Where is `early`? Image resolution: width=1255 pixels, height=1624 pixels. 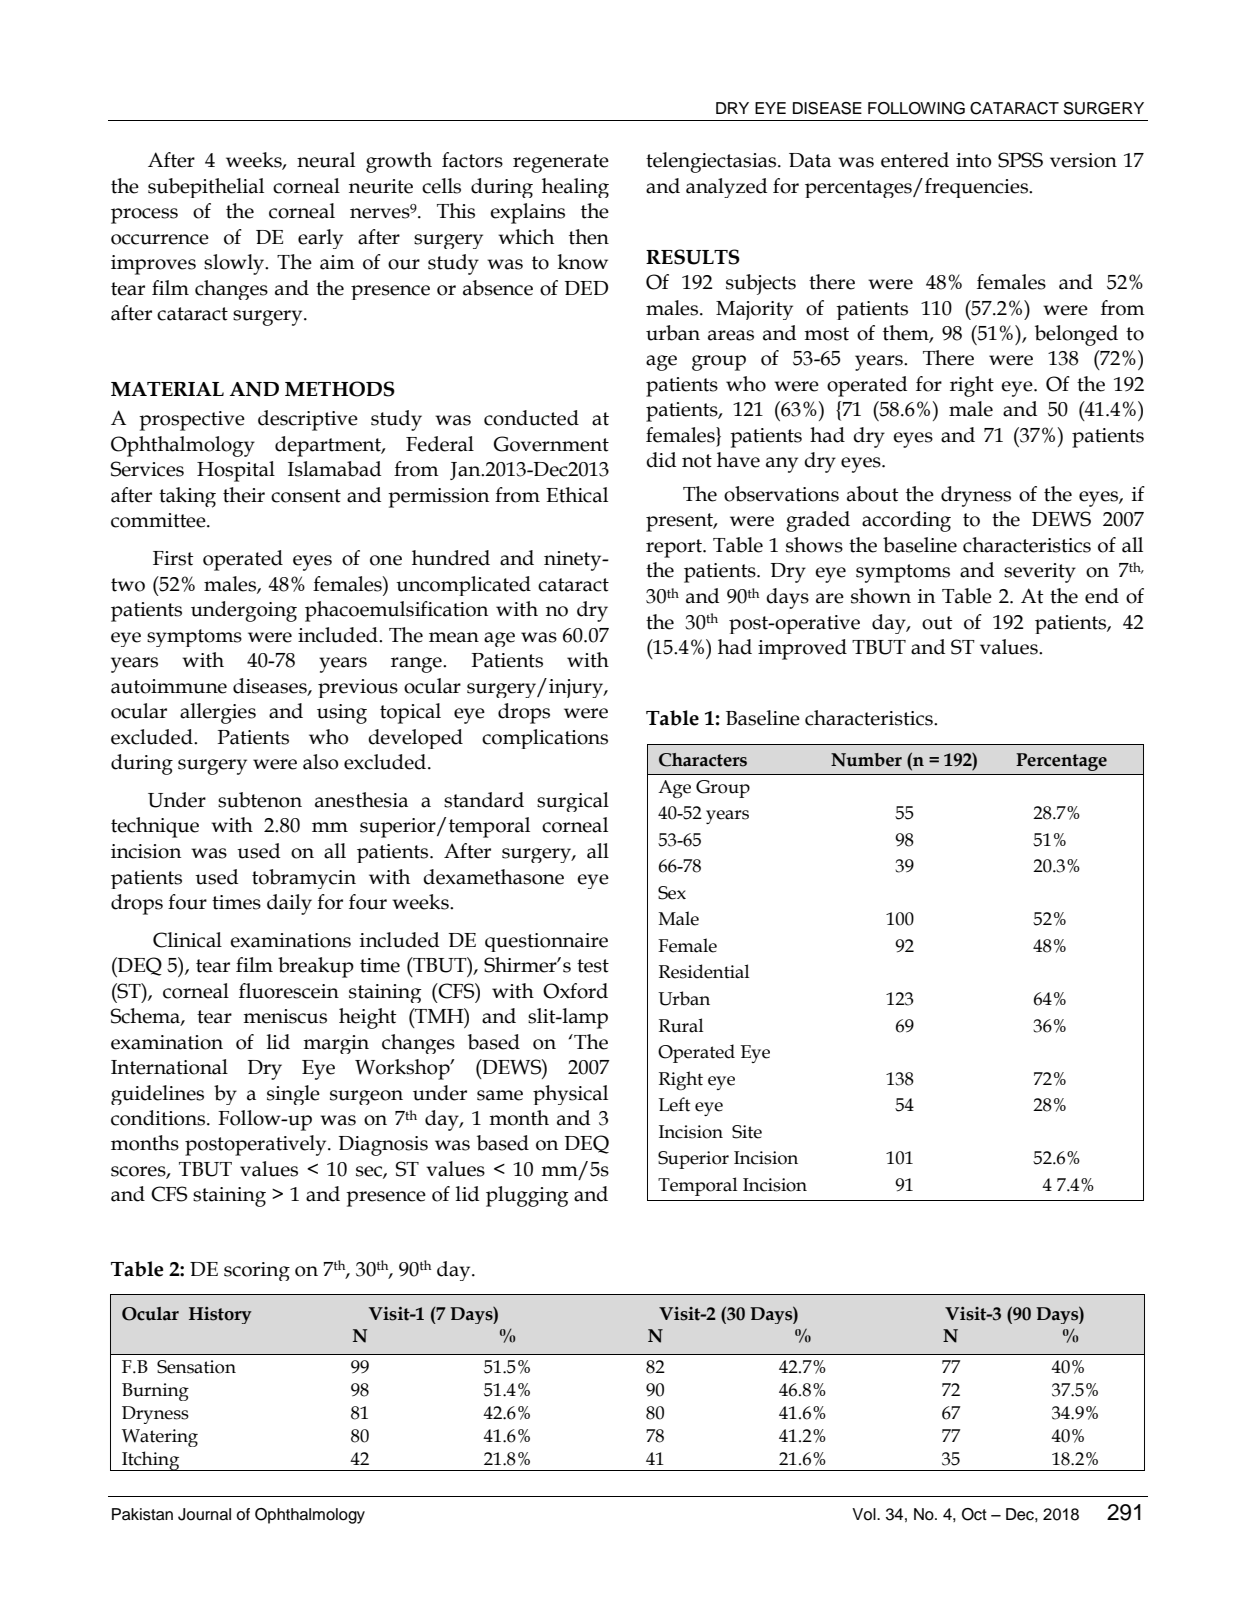 early is located at coordinates (320, 239).
